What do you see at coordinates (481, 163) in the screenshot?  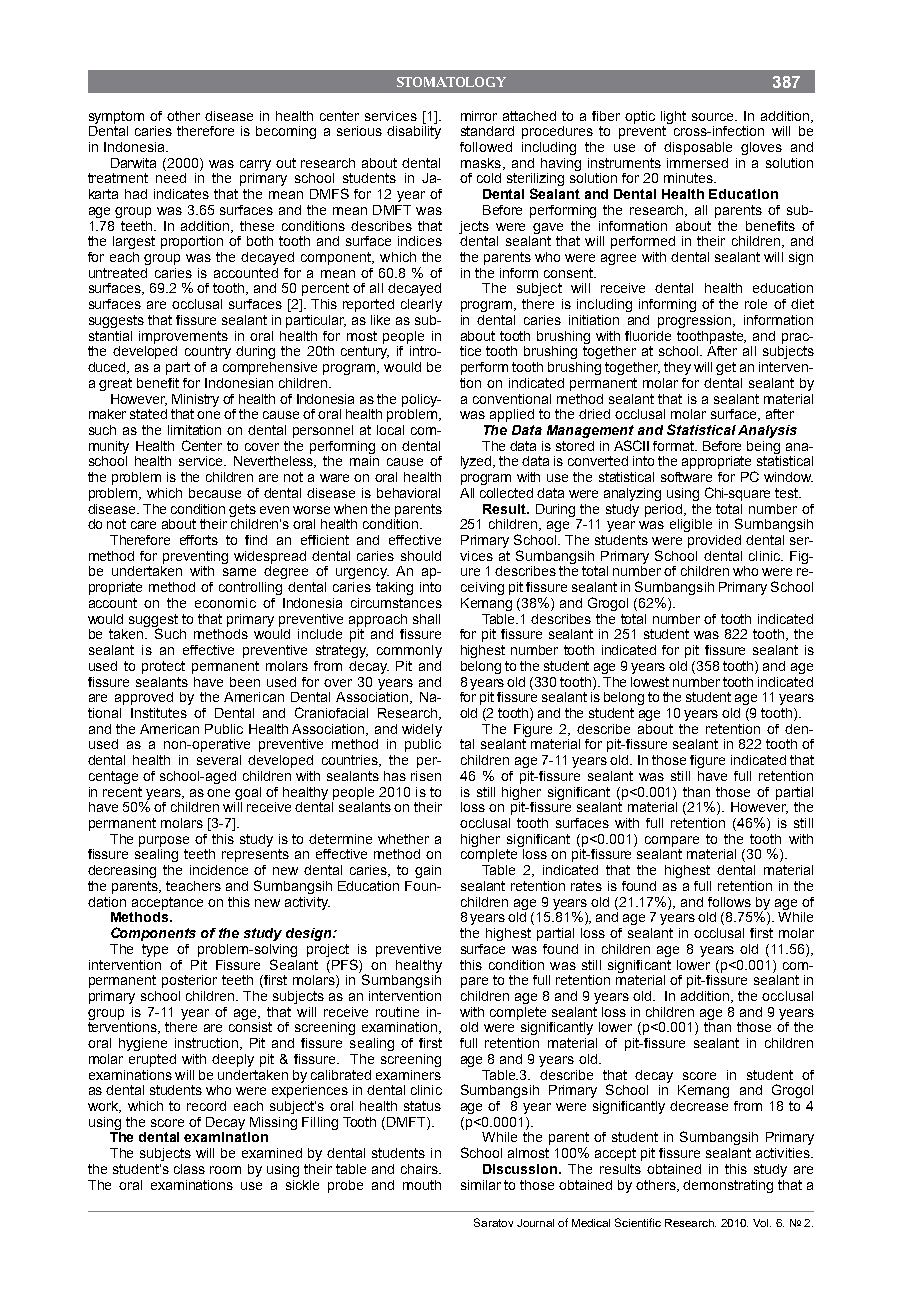 I see `masks` at bounding box center [481, 163].
